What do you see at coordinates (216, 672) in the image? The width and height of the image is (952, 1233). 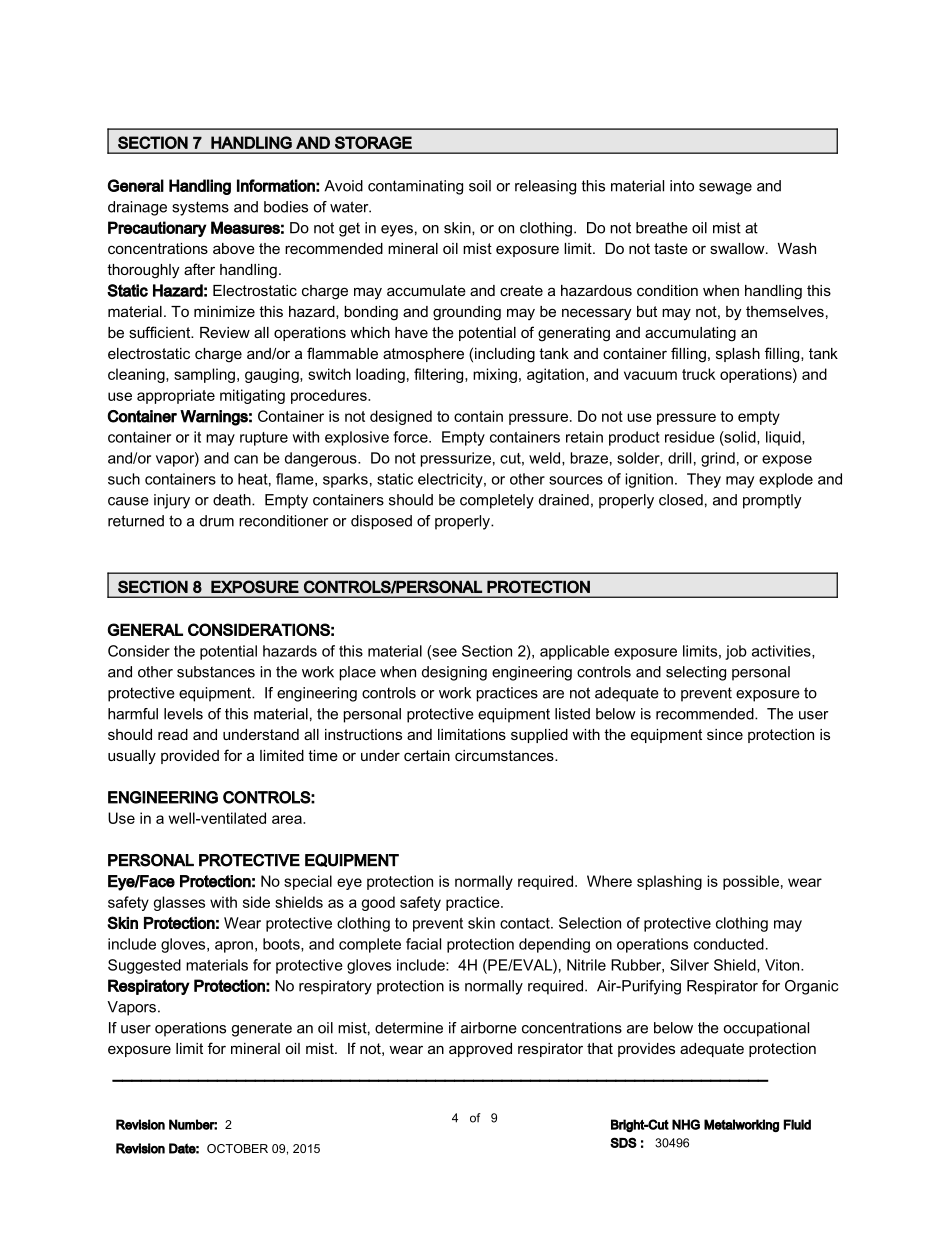 I see `substances` at bounding box center [216, 672].
